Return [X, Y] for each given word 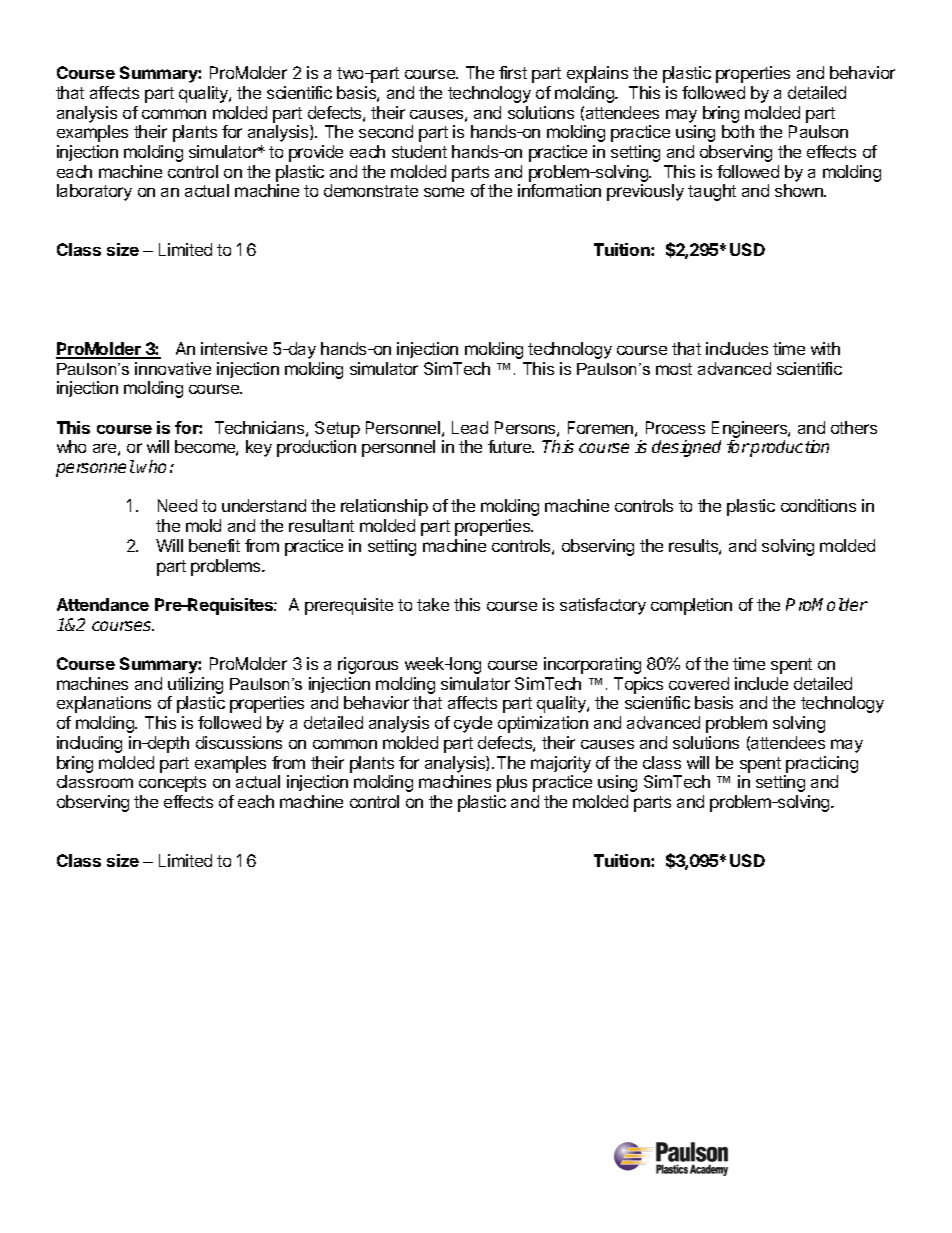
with [825, 348]
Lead [470, 427]
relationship [384, 507]
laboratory [94, 192]
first [513, 72]
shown [800, 190]
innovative [173, 368]
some [444, 192]
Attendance [103, 604]
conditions [818, 505]
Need [177, 505]
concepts [172, 784]
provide [316, 153]
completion [691, 606]
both [738, 131]
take [433, 604]
